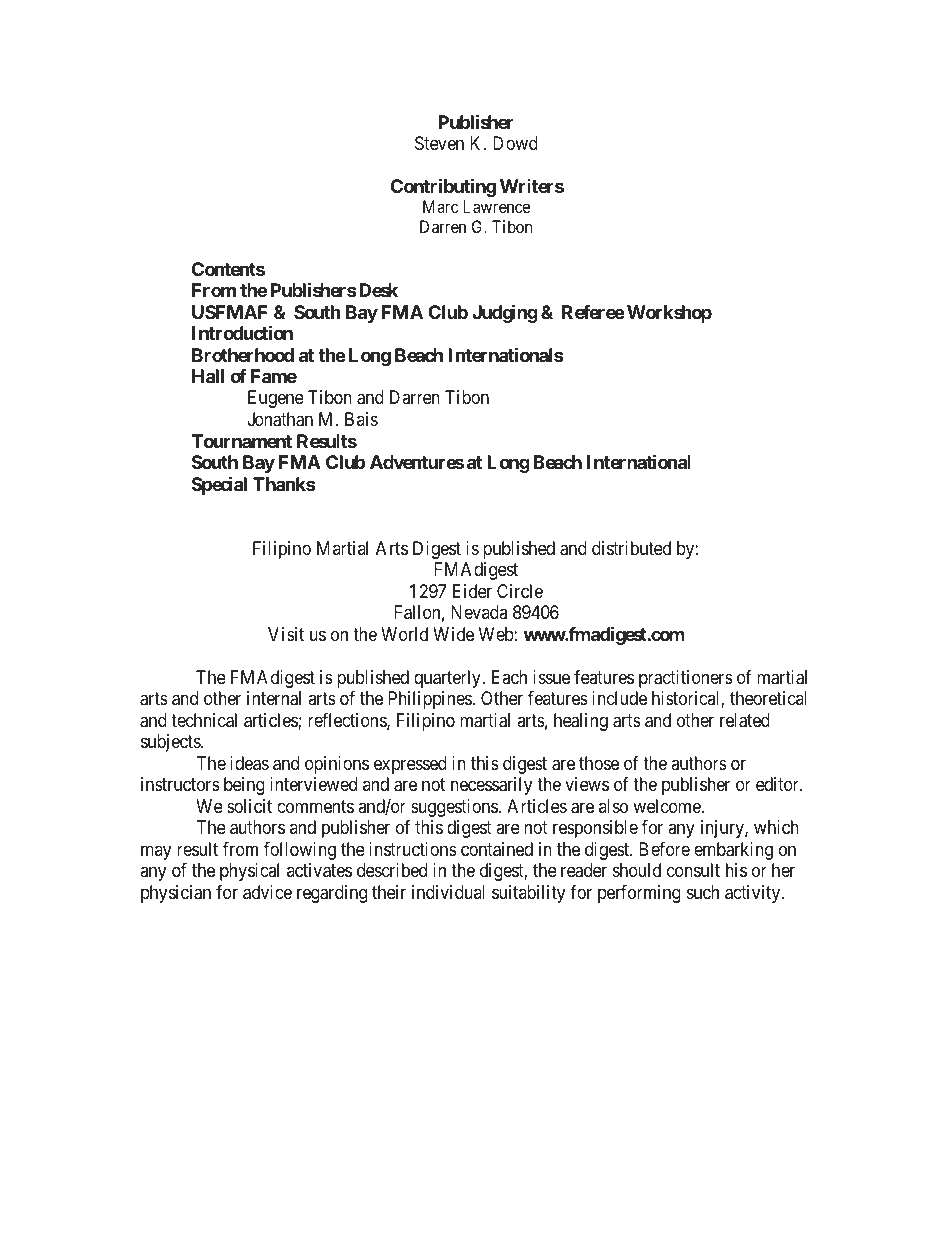  What do you see at coordinates (448, 892) in the document?
I see `individual` at bounding box center [448, 892].
